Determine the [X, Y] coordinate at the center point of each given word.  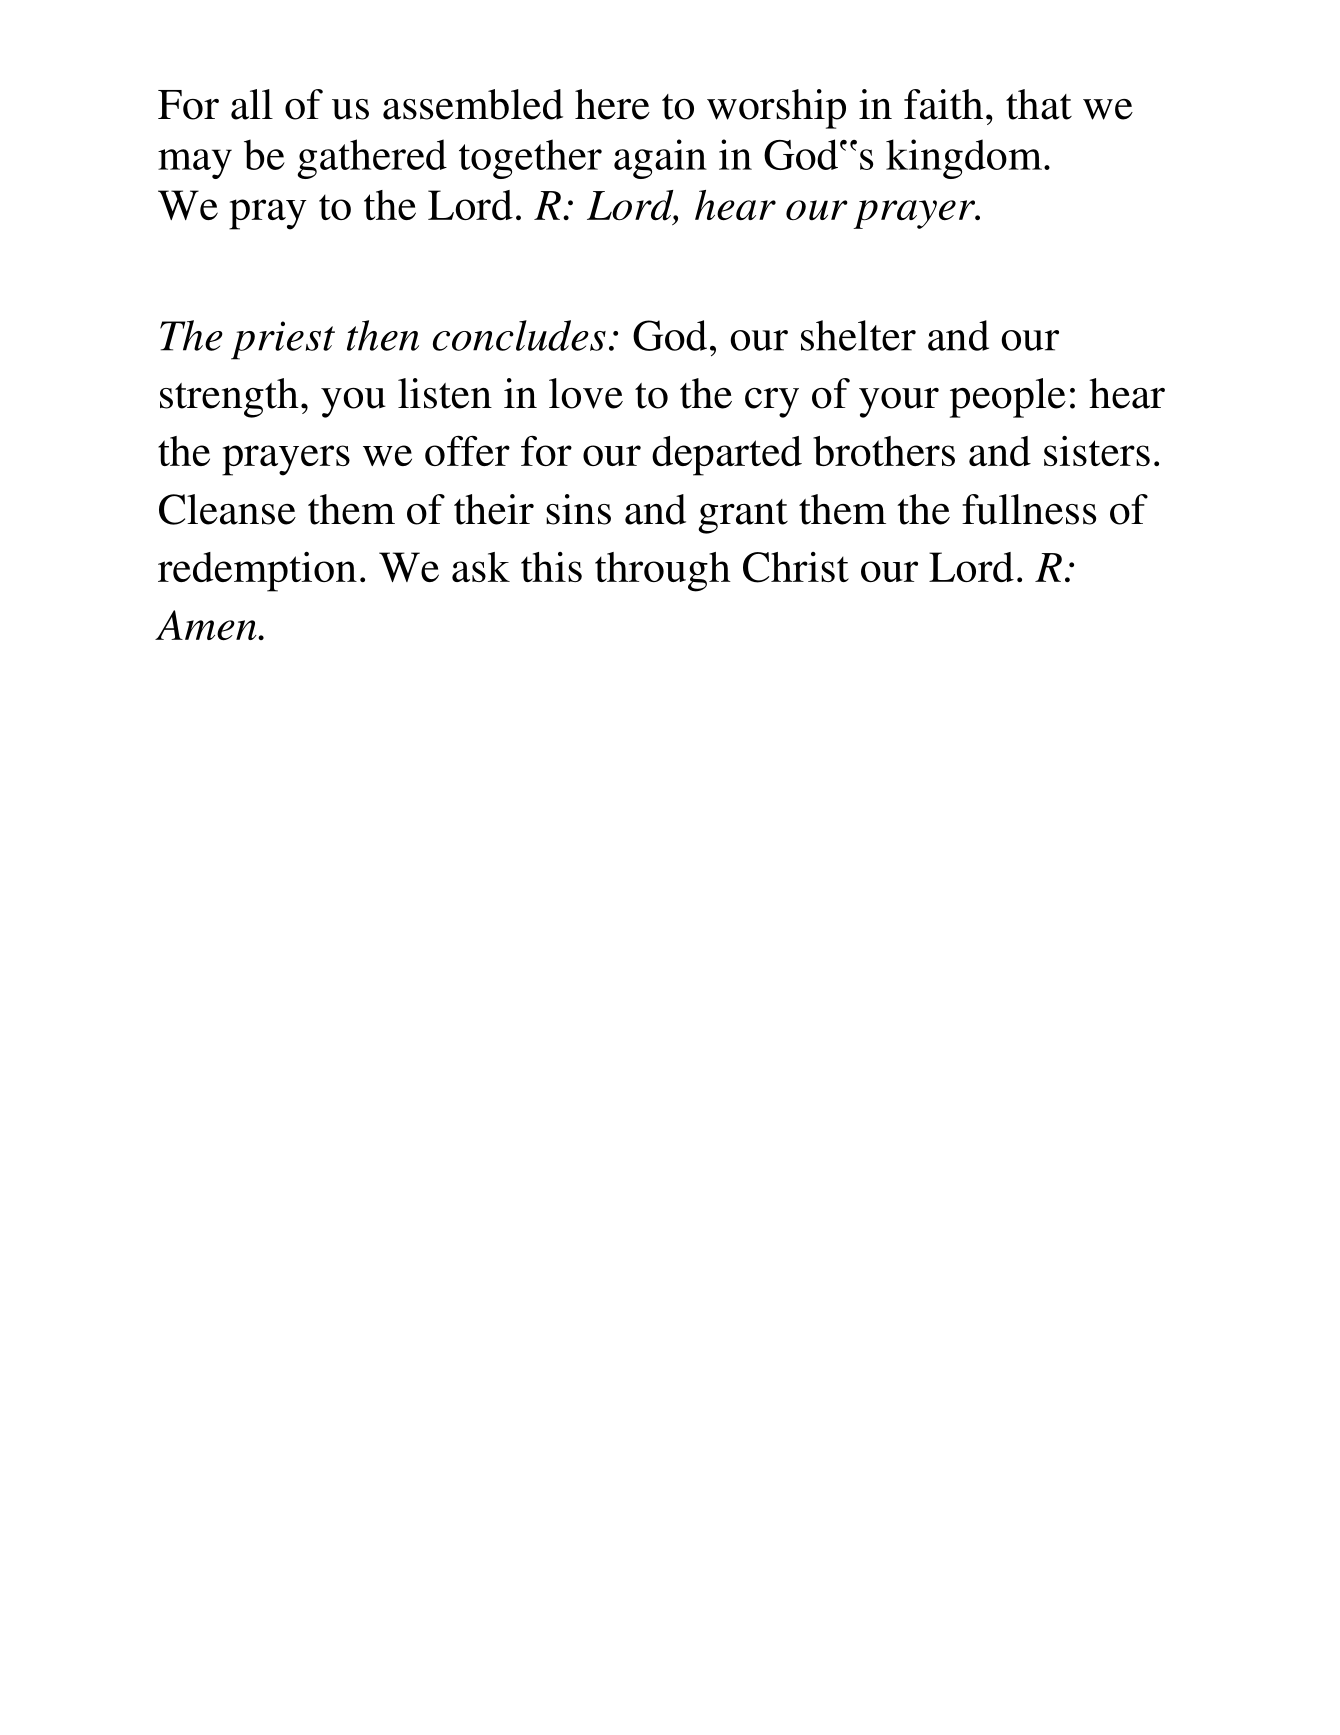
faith [943, 104]
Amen [207, 625]
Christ [796, 567]
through [663, 572]
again [660, 159]
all [252, 104]
